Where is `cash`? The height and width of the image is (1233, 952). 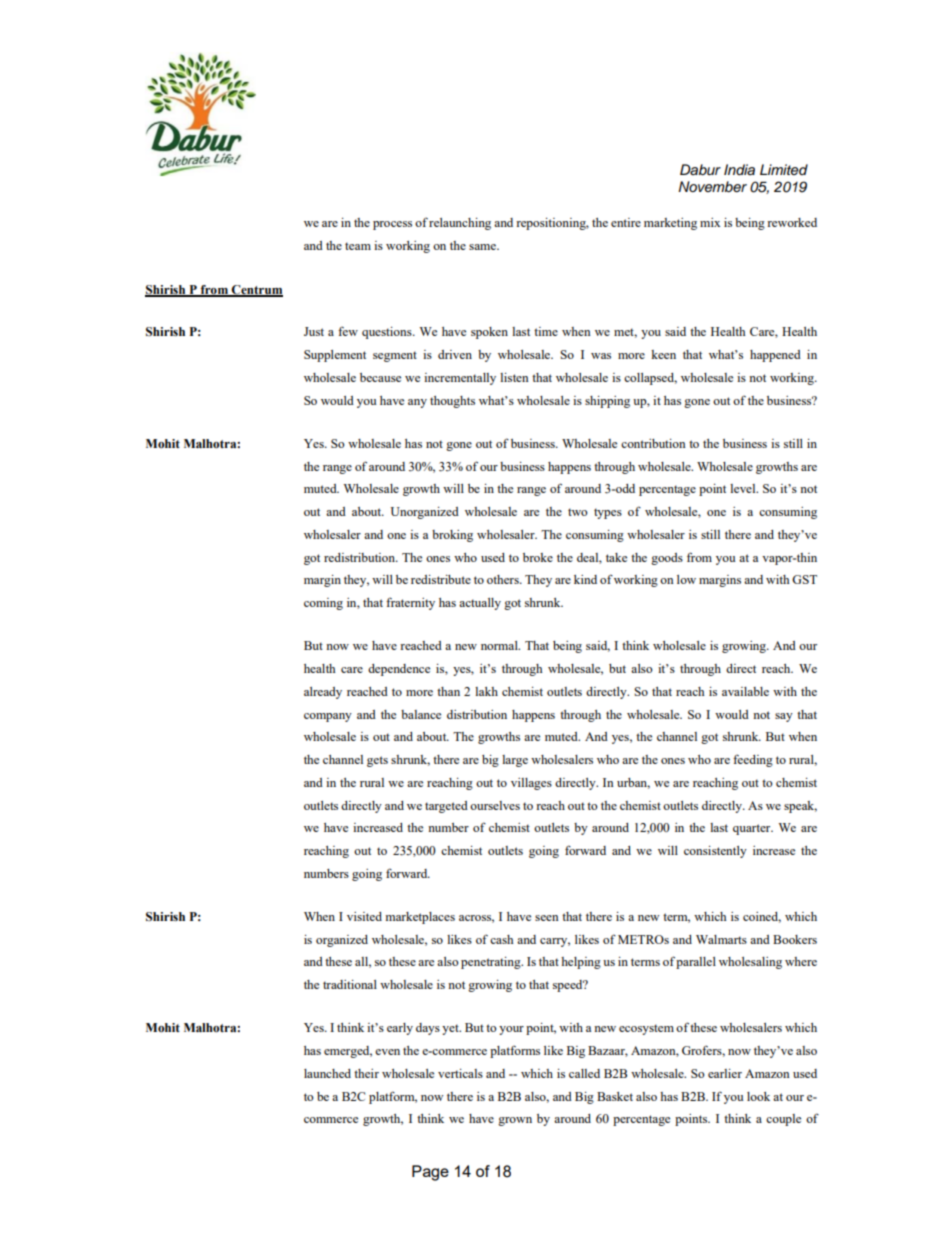 cash is located at coordinates (501, 939).
